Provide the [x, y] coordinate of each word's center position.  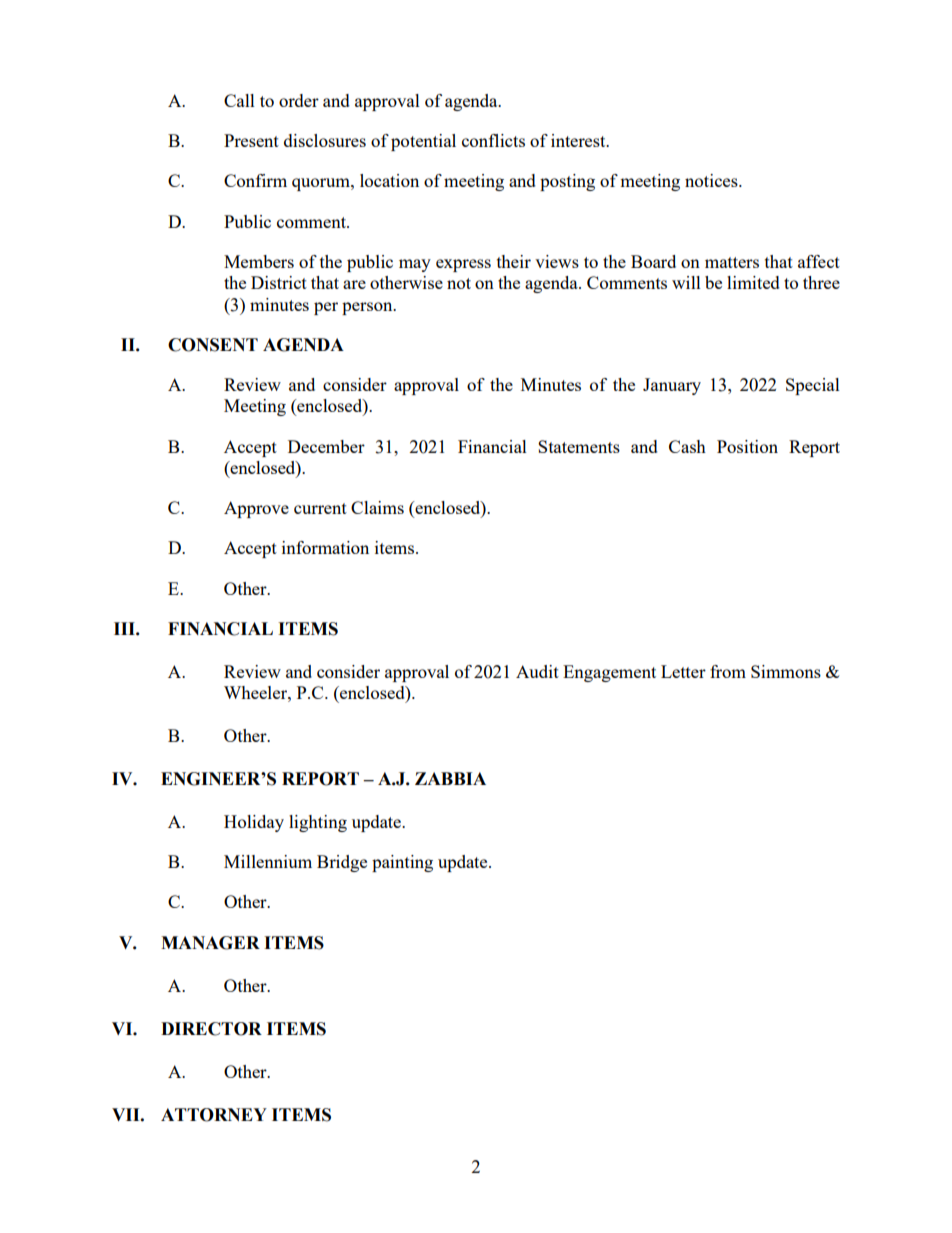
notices [712, 180]
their [514, 261]
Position [747, 446]
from [728, 671]
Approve [256, 509]
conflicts [493, 140]
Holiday [254, 823]
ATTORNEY [214, 1115]
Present [251, 140]
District [279, 282]
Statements [579, 446]
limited [753, 282]
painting [402, 863]
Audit [537, 671]
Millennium [268, 861]
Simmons [786, 671]
